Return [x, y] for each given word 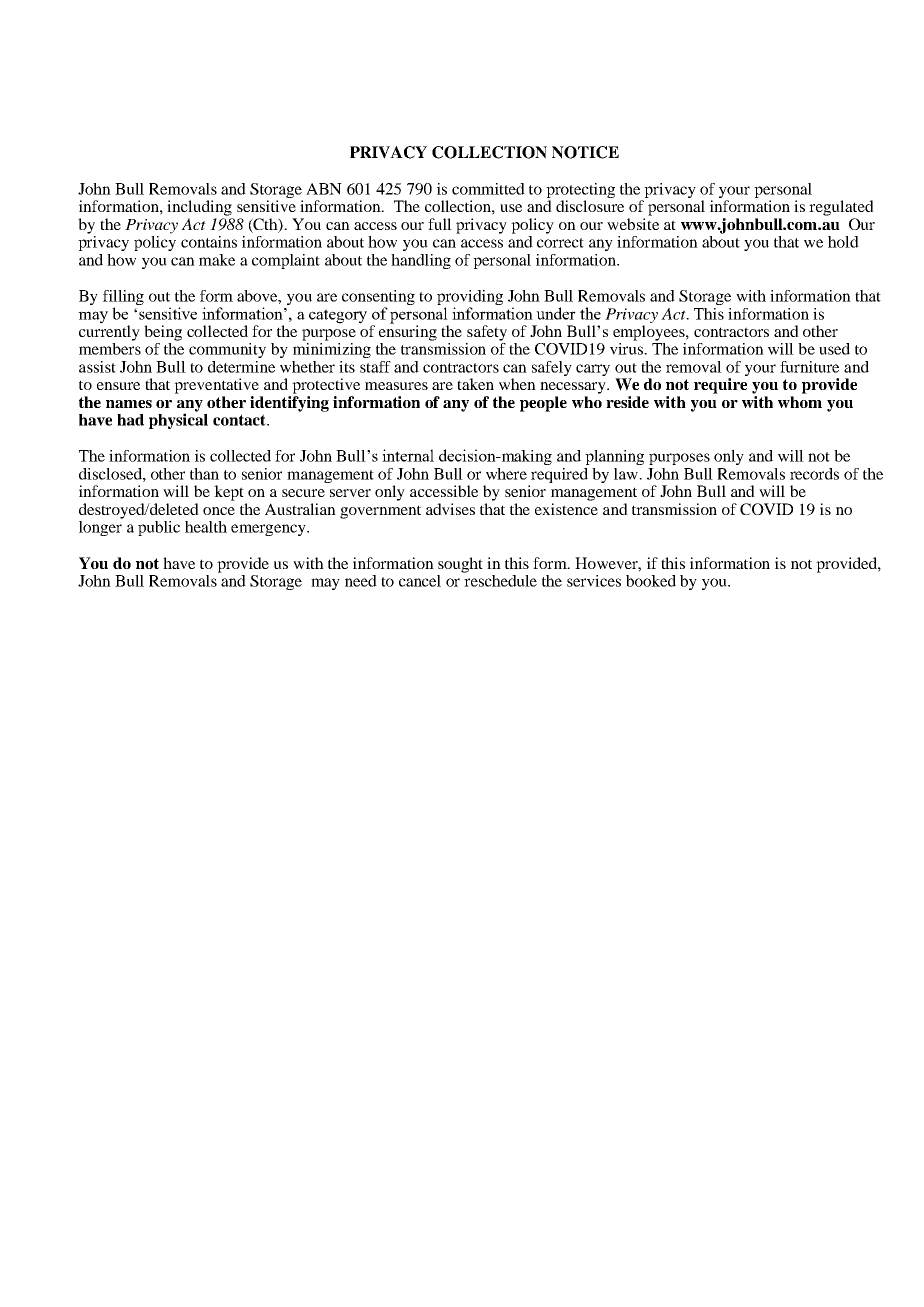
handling [421, 261]
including [199, 208]
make [217, 260]
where [506, 474]
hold [843, 242]
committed [488, 189]
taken [475, 384]
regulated [841, 208]
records [814, 474]
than [204, 474]
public [159, 528]
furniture [809, 367]
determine [241, 367]
